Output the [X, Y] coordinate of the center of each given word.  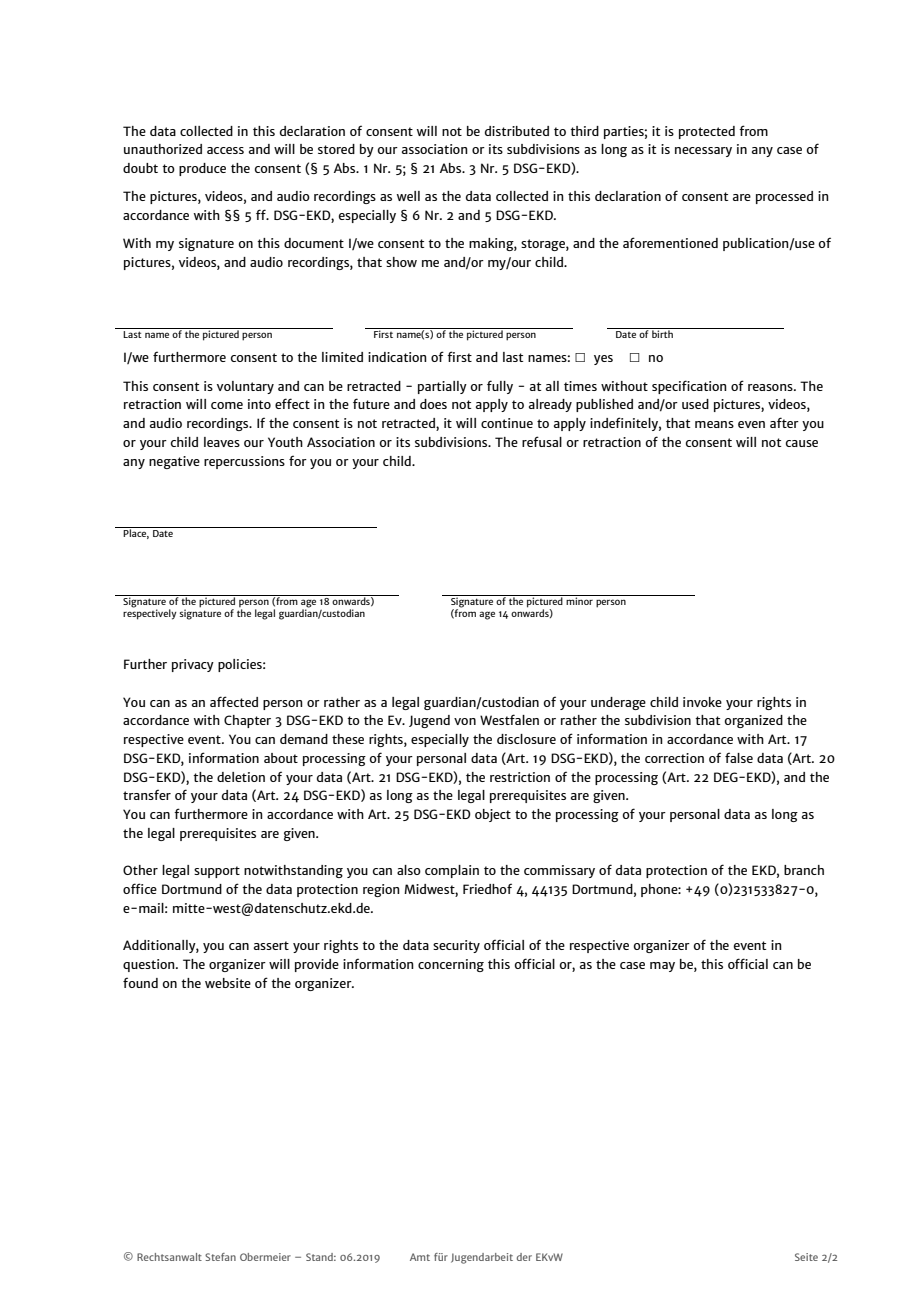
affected [234, 701]
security [456, 946]
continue [507, 423]
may [662, 967]
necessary [703, 152]
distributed [517, 131]
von [465, 721]
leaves [222, 442]
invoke [702, 702]
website [228, 983]
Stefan [220, 1257]
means [714, 424]
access [225, 150]
